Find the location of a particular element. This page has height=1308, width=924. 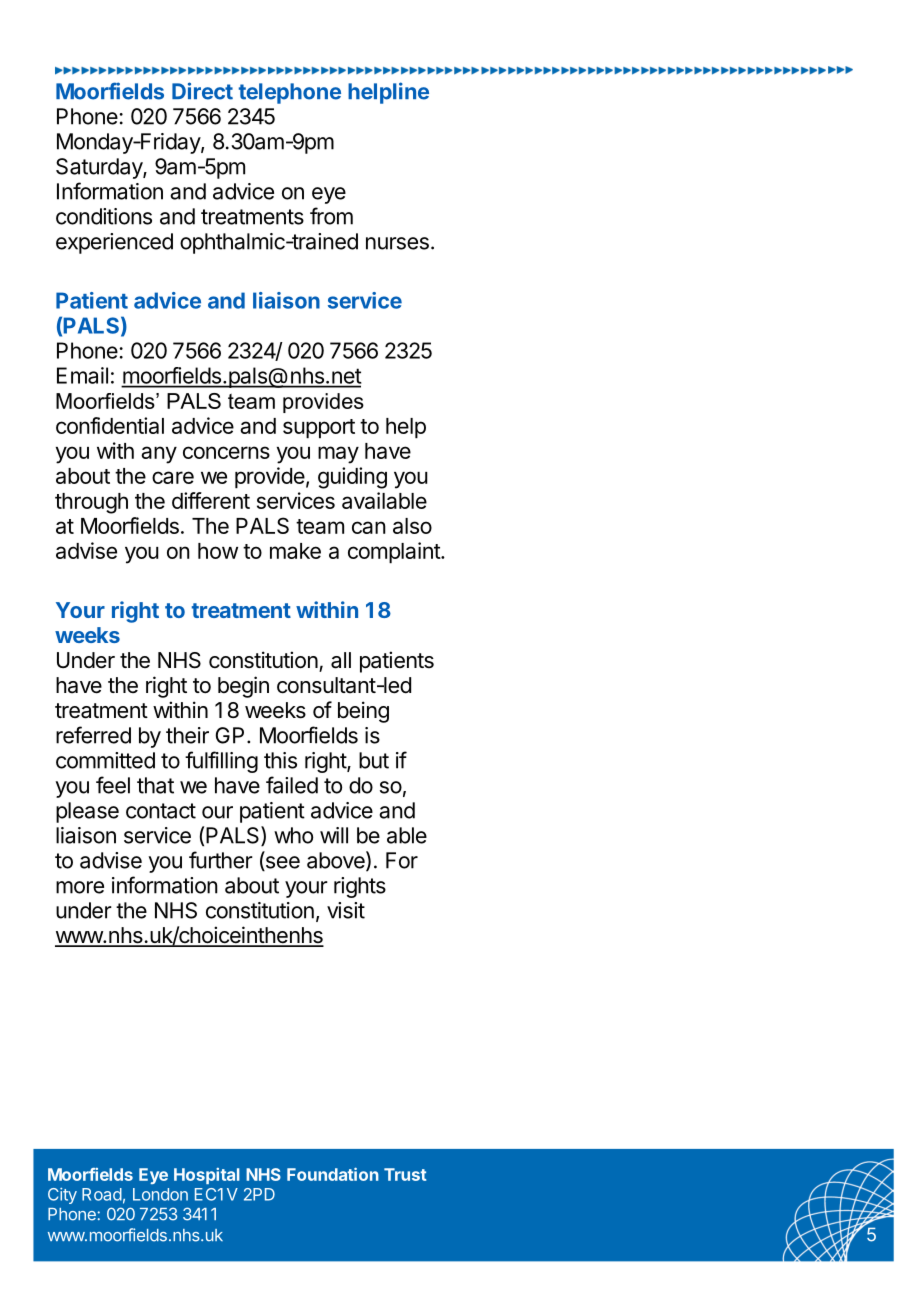

Trust is located at coordinates (405, 1174).
